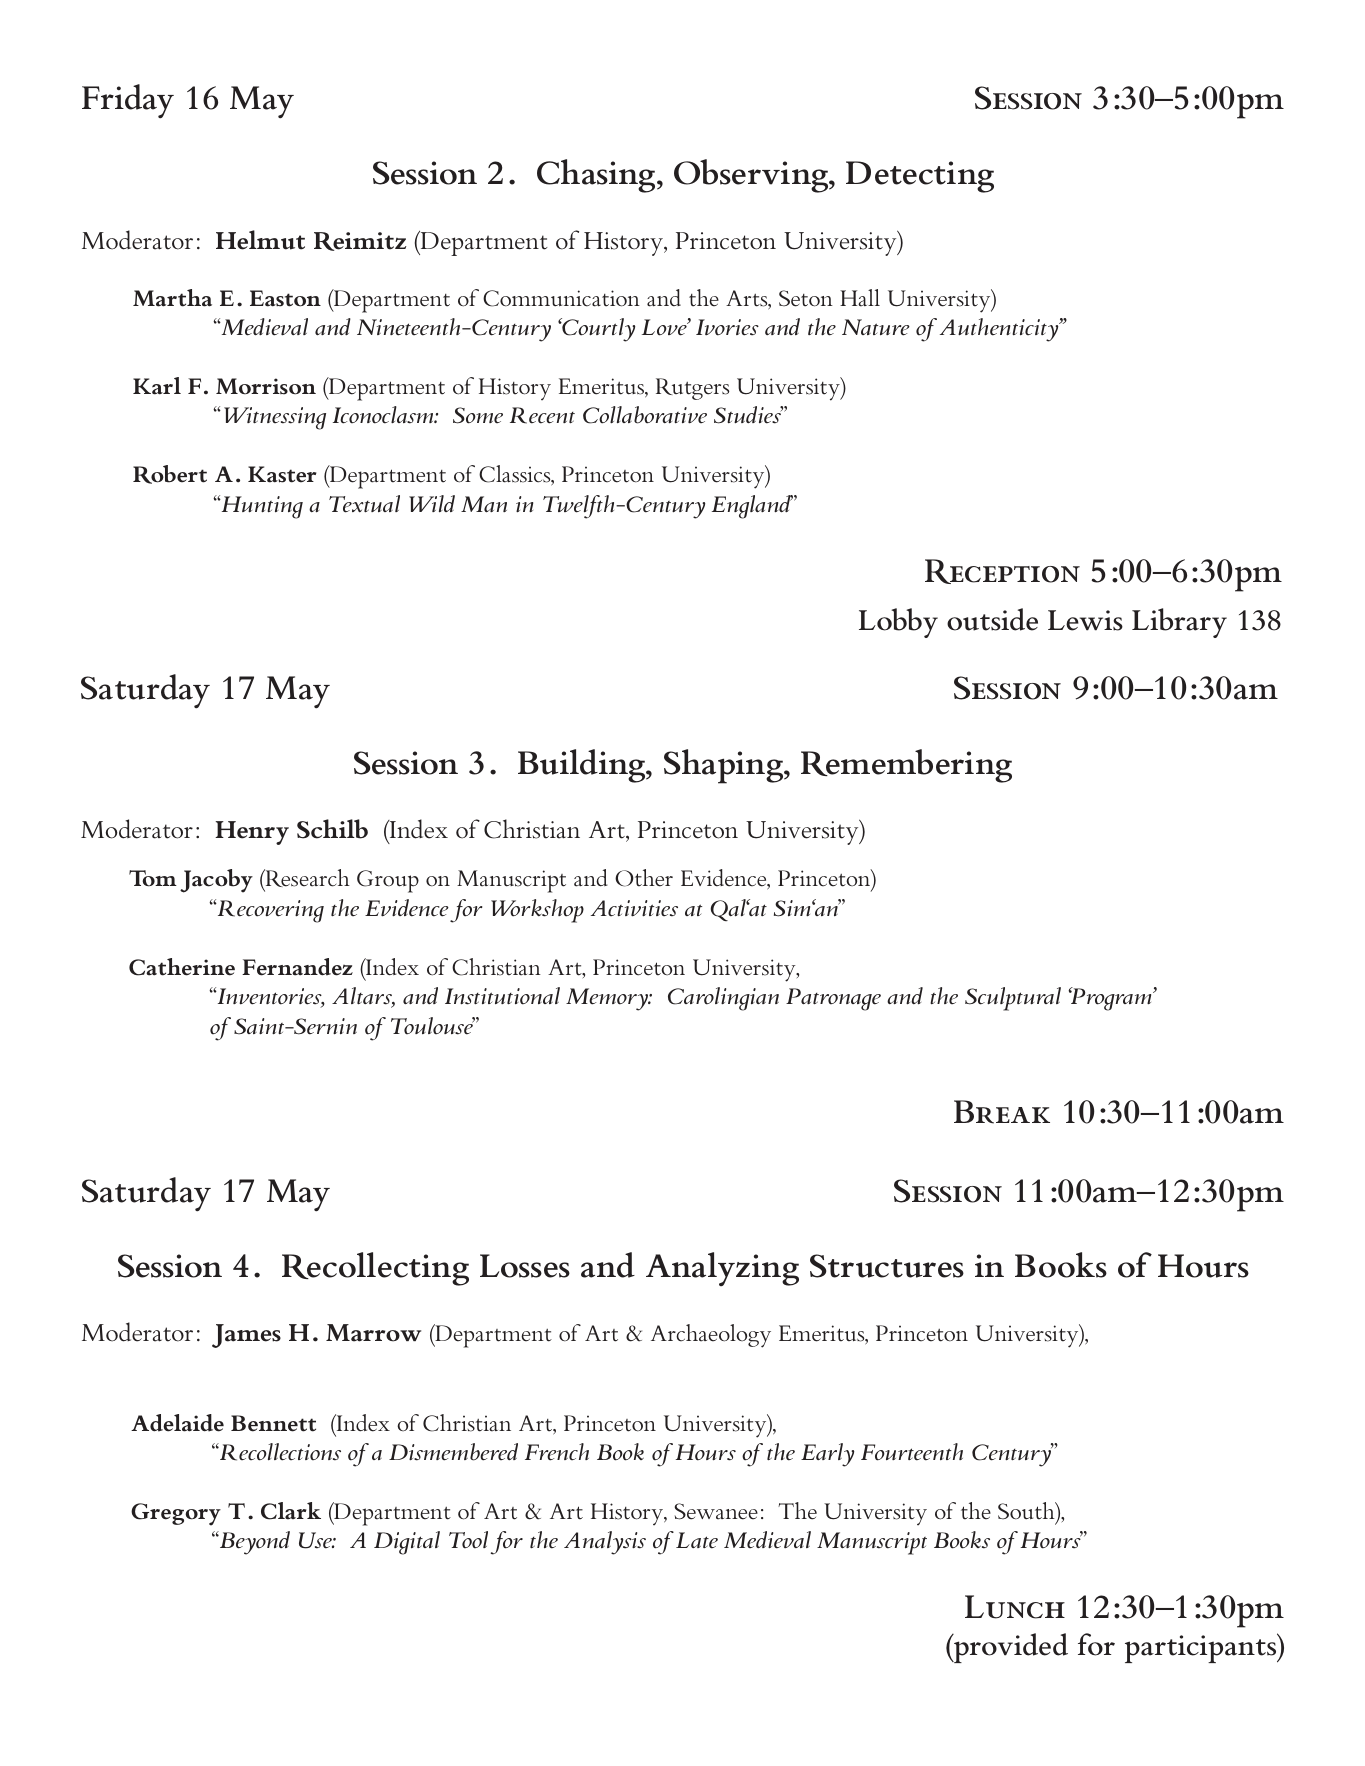  What do you see at coordinates (723, 999) in the page?
I see `Carolingian` at bounding box center [723, 999].
